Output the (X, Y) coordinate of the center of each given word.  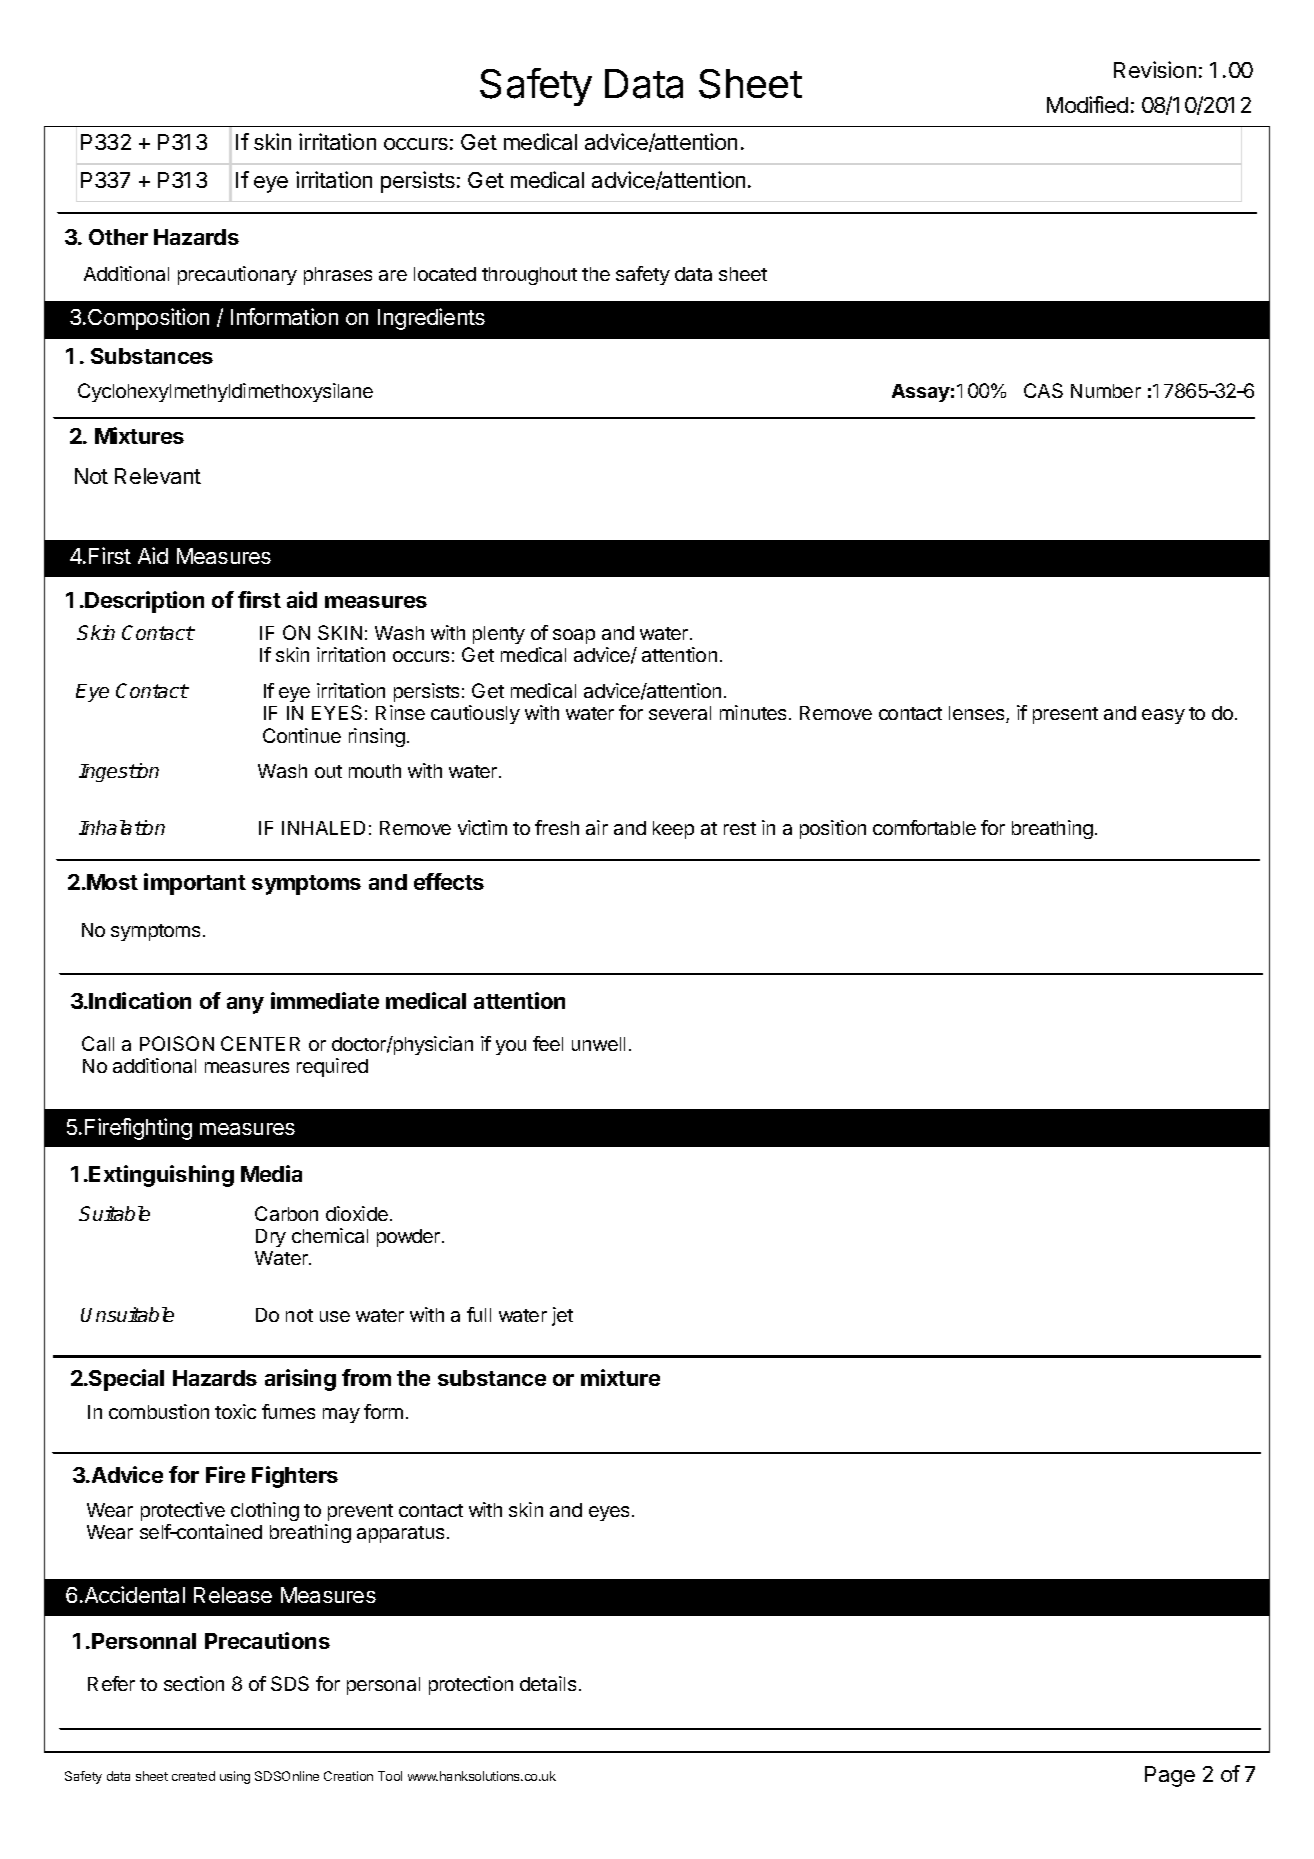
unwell (598, 1044)
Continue (302, 735)
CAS (1043, 390)
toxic (235, 1411)
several (680, 713)
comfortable (924, 827)
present (1065, 715)
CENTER (260, 1043)
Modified (1087, 104)
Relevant (158, 476)
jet (562, 1316)
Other (118, 237)
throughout (529, 276)
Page (1170, 1776)
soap (574, 636)
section (194, 1683)
